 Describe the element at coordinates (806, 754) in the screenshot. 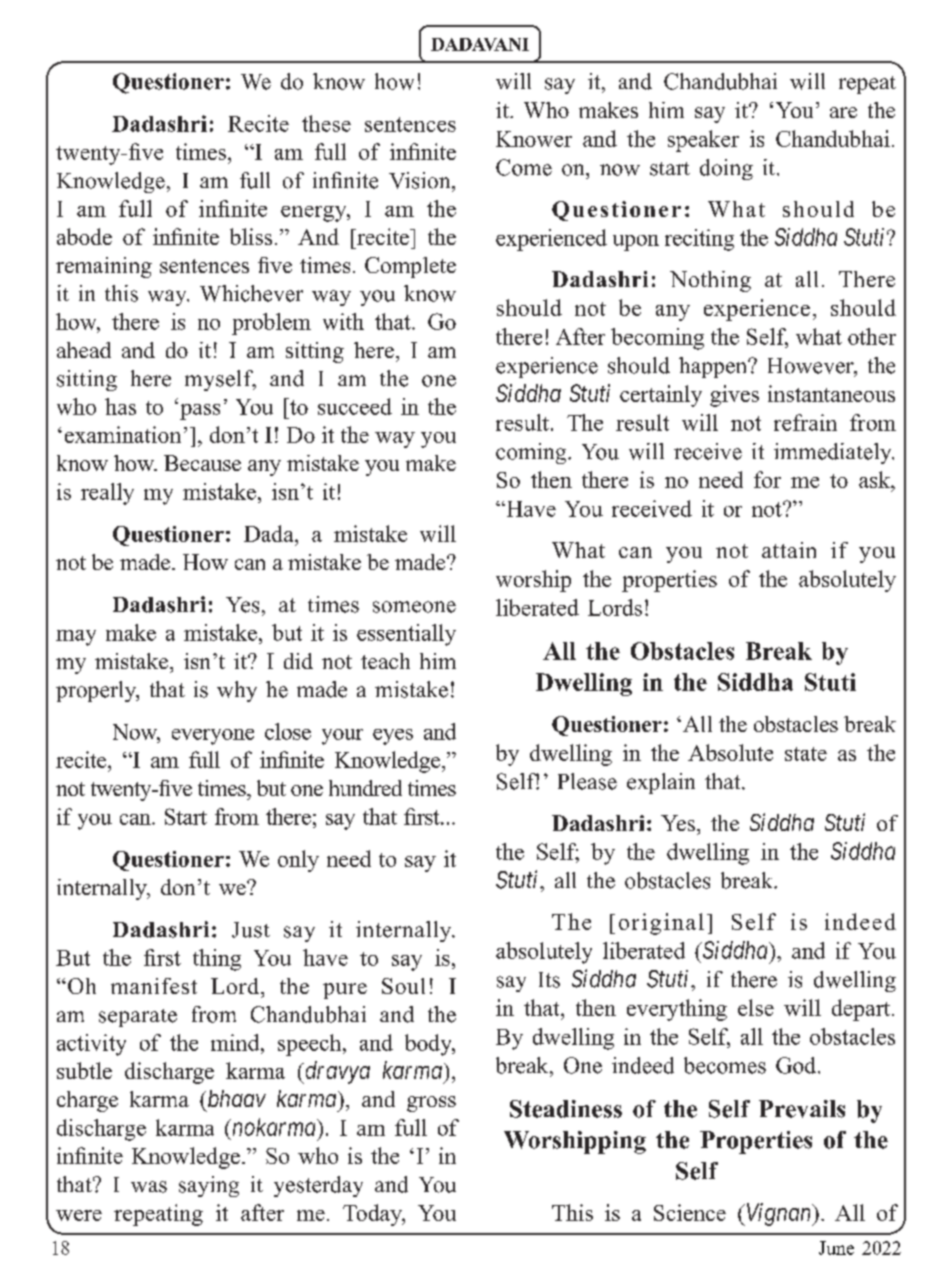

I see `state` at that location.
